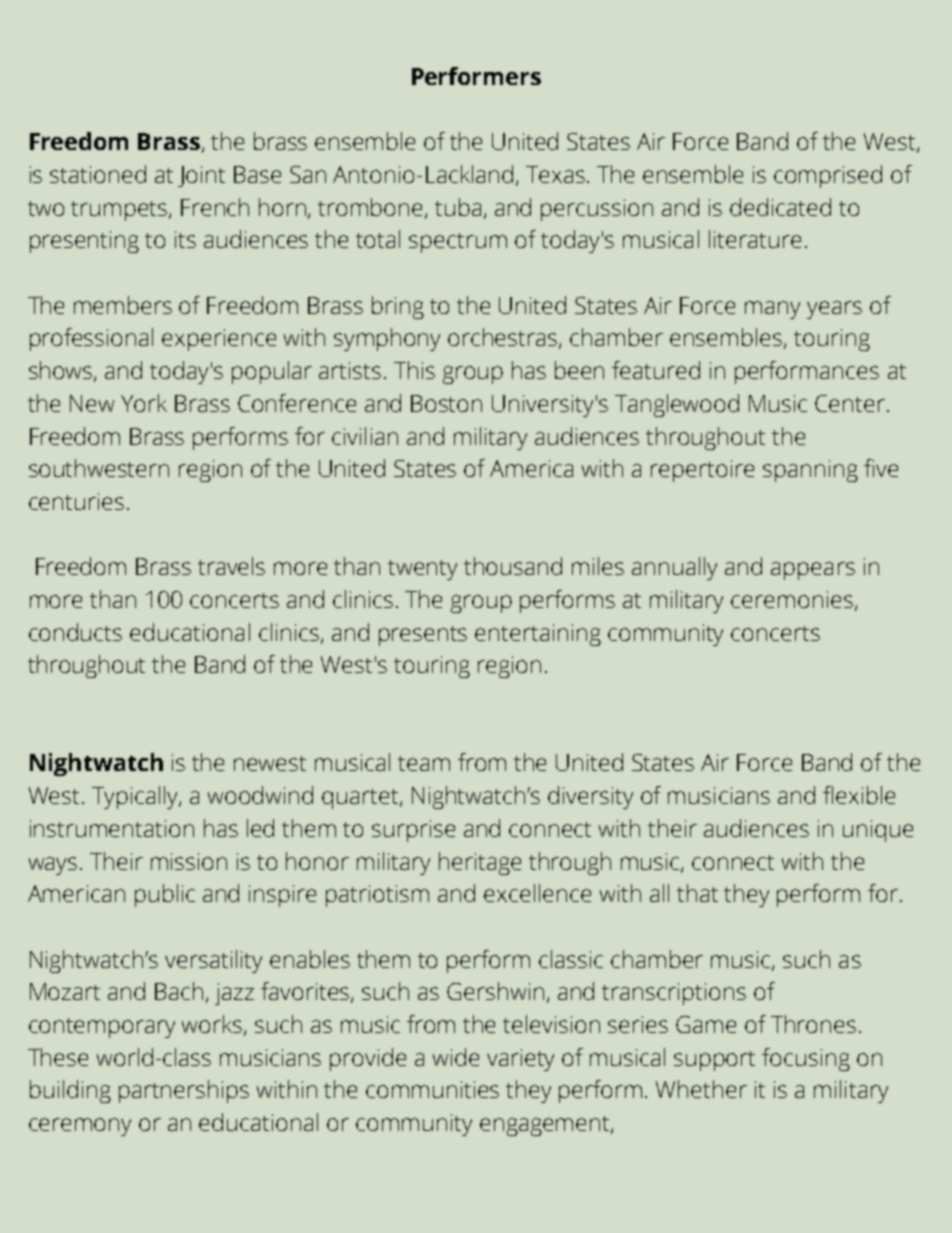  I want to click on French, so click(215, 207).
